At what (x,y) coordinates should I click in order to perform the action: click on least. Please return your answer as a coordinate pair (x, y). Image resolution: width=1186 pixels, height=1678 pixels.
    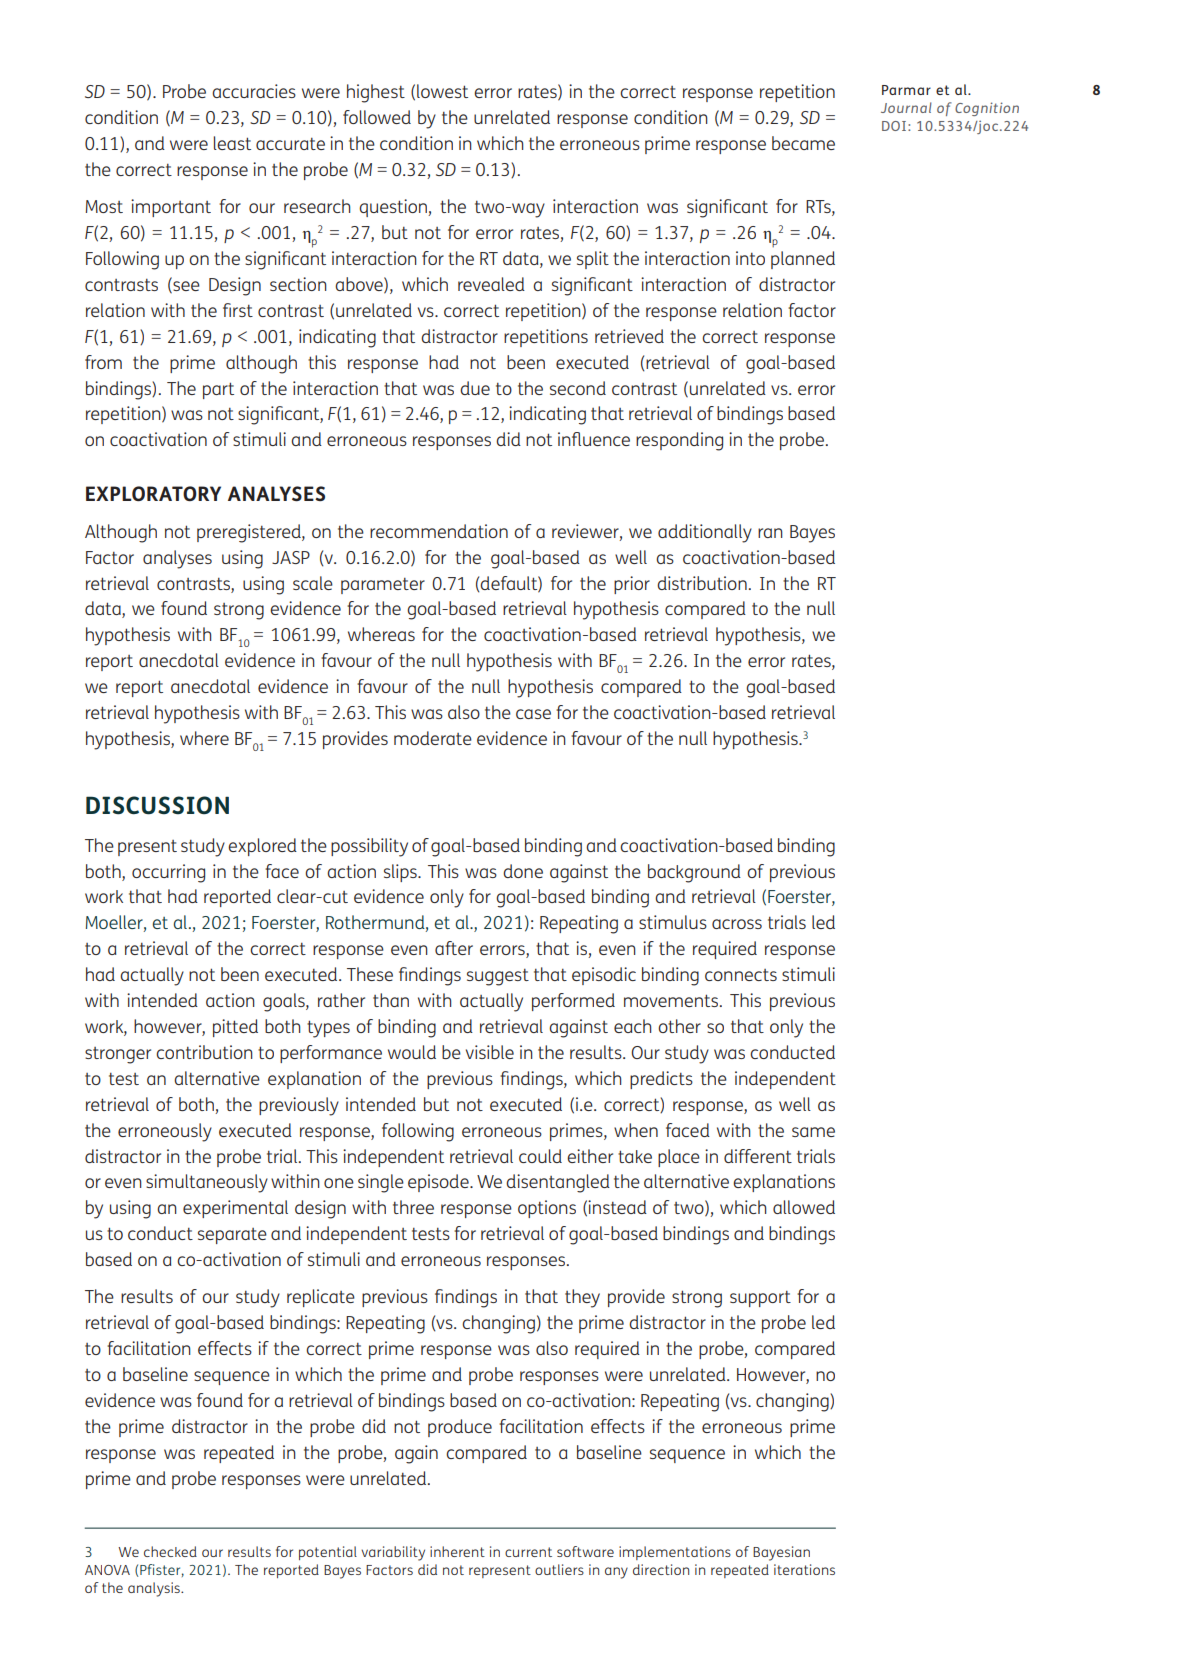
    Looking at the image, I should click on (232, 143).
